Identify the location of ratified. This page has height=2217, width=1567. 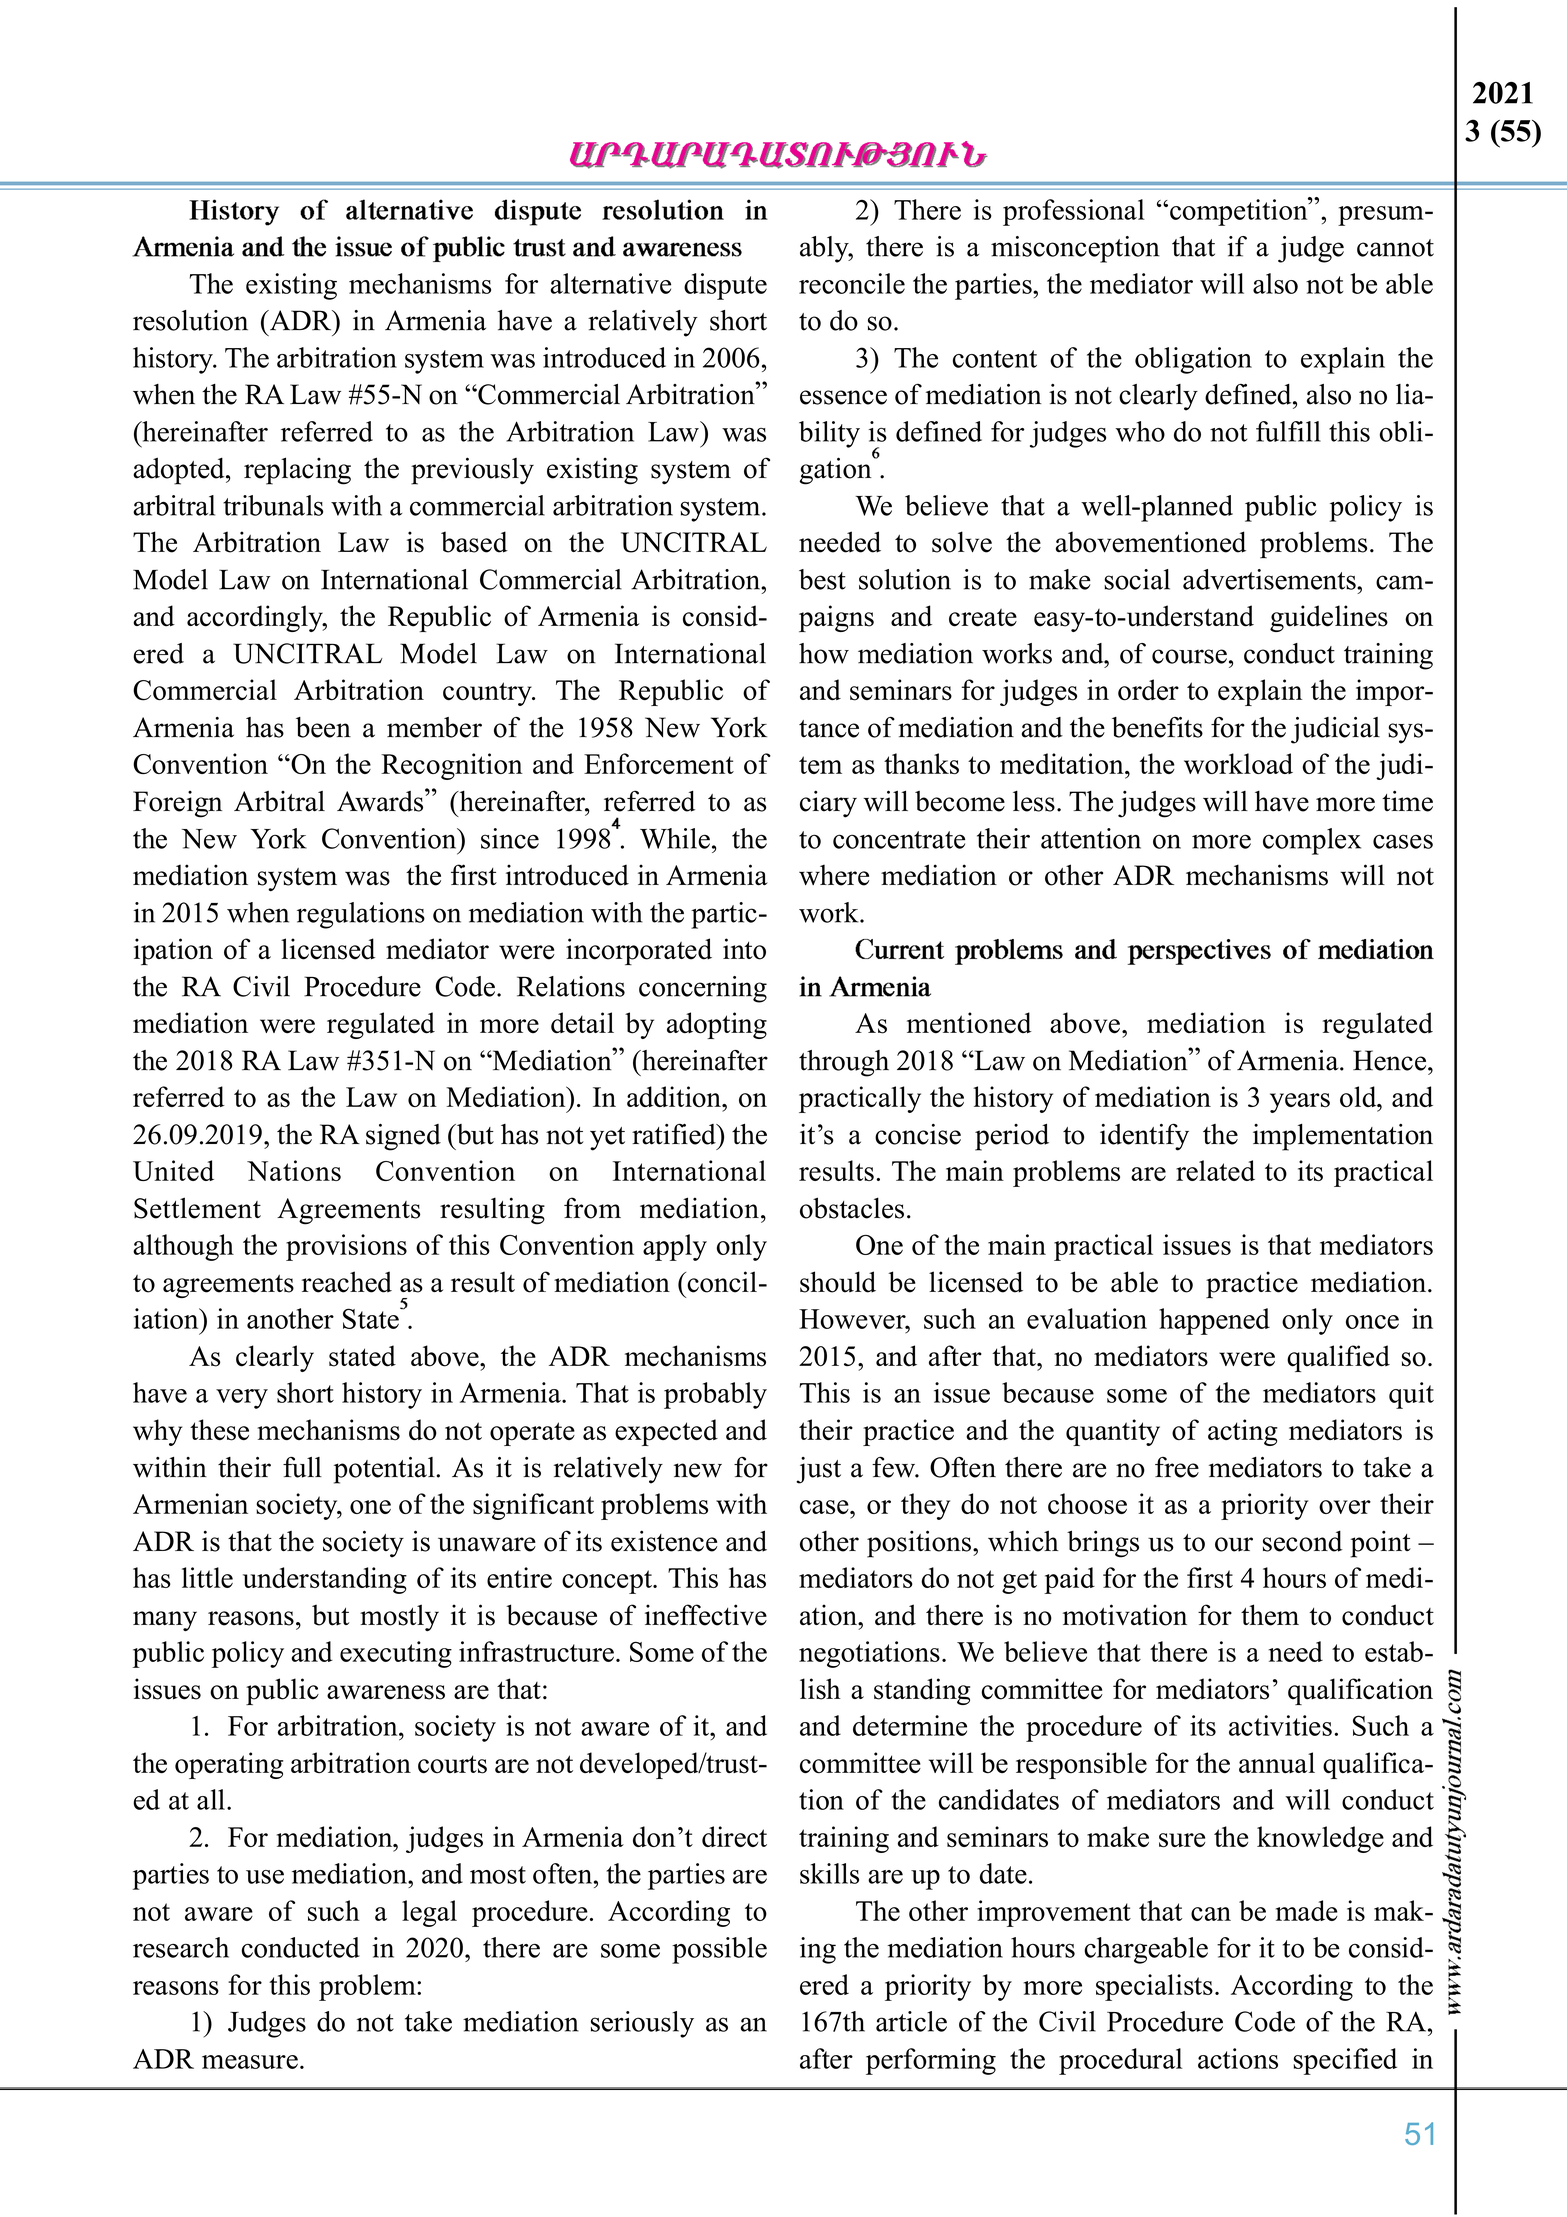
(675, 1134).
